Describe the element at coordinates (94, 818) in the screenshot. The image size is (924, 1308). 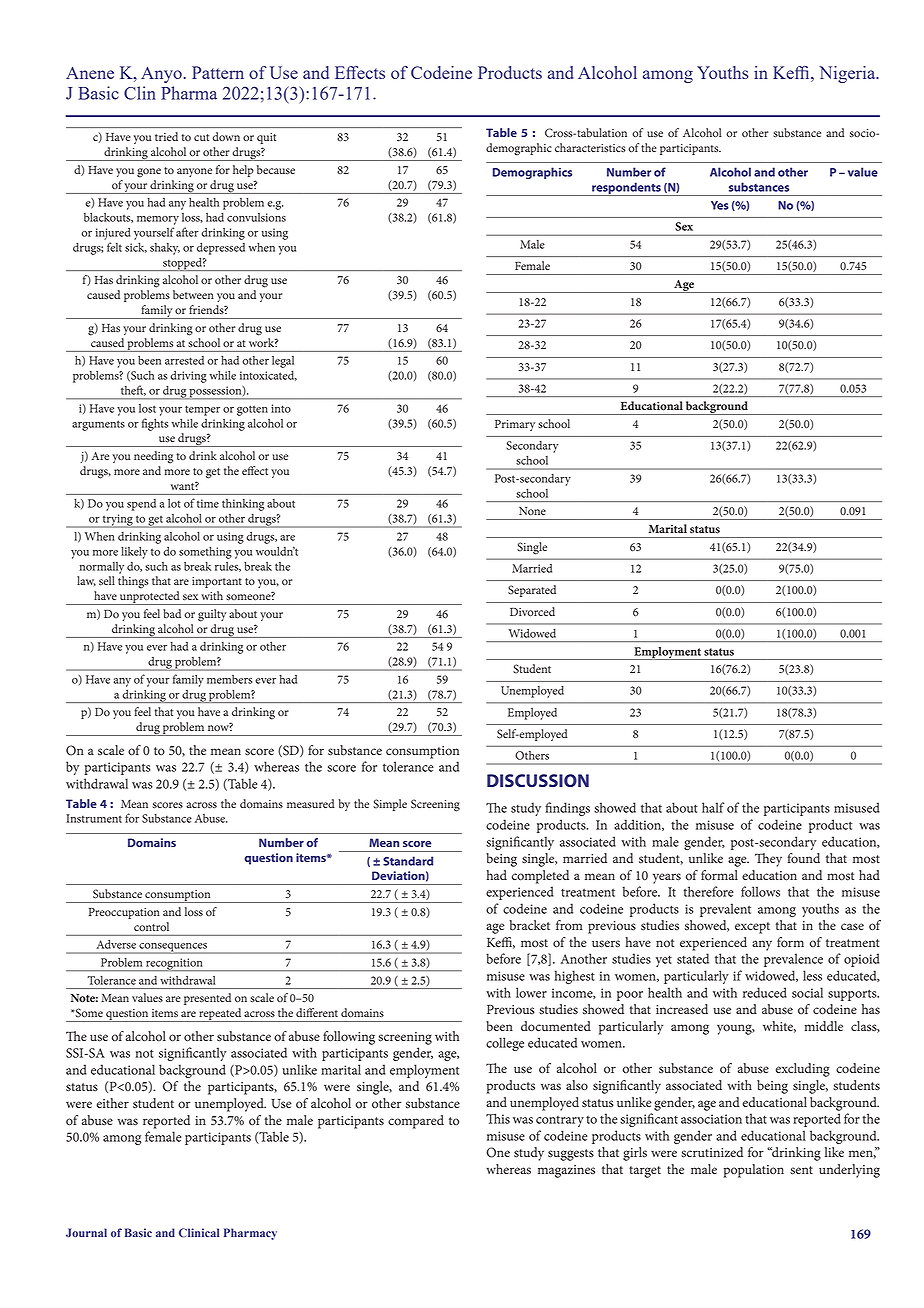
I see `Instrument` at that location.
